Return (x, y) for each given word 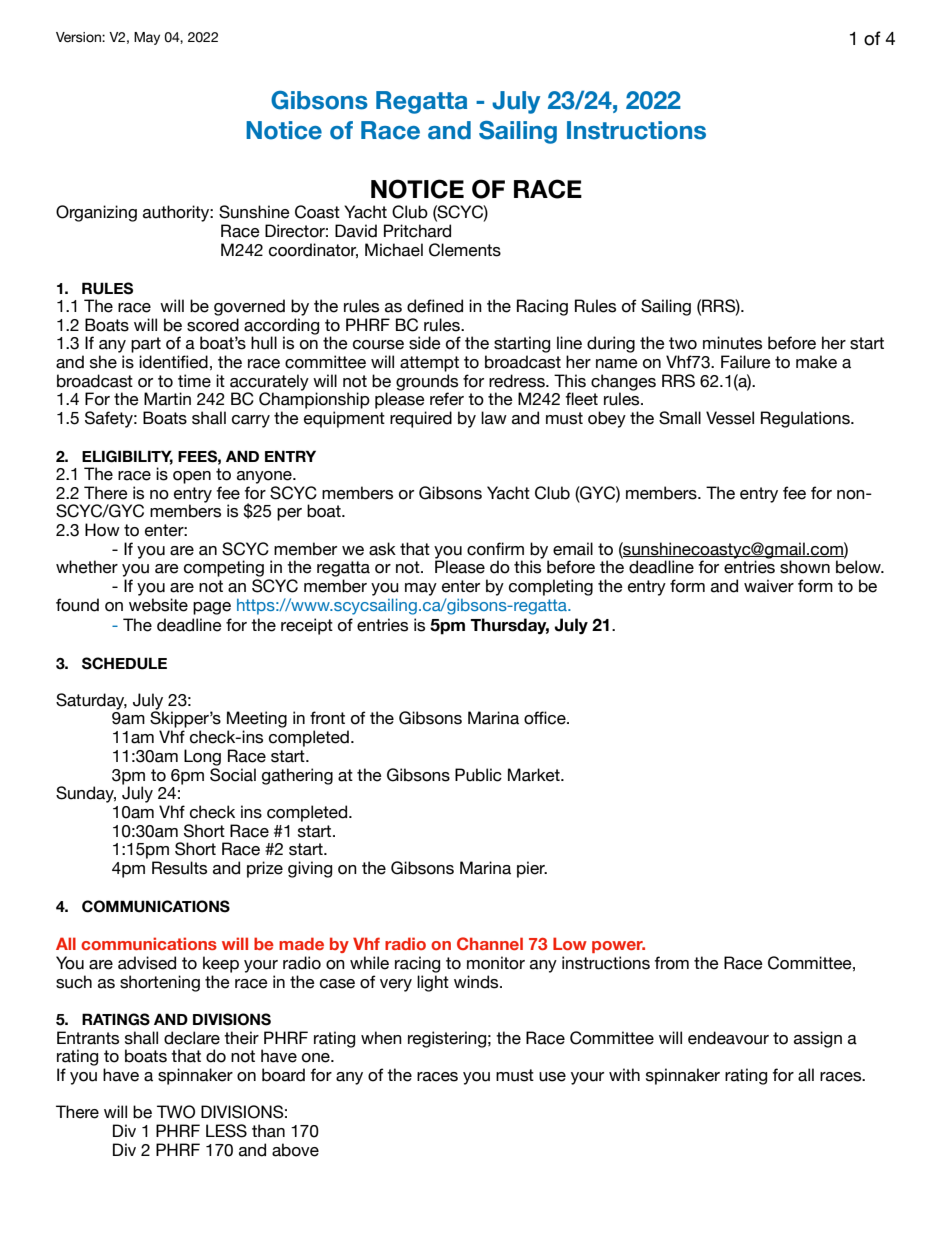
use (552, 1077)
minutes (732, 343)
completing (551, 587)
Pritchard (417, 231)
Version (79, 37)
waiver (769, 586)
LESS (226, 1131)
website (158, 605)
